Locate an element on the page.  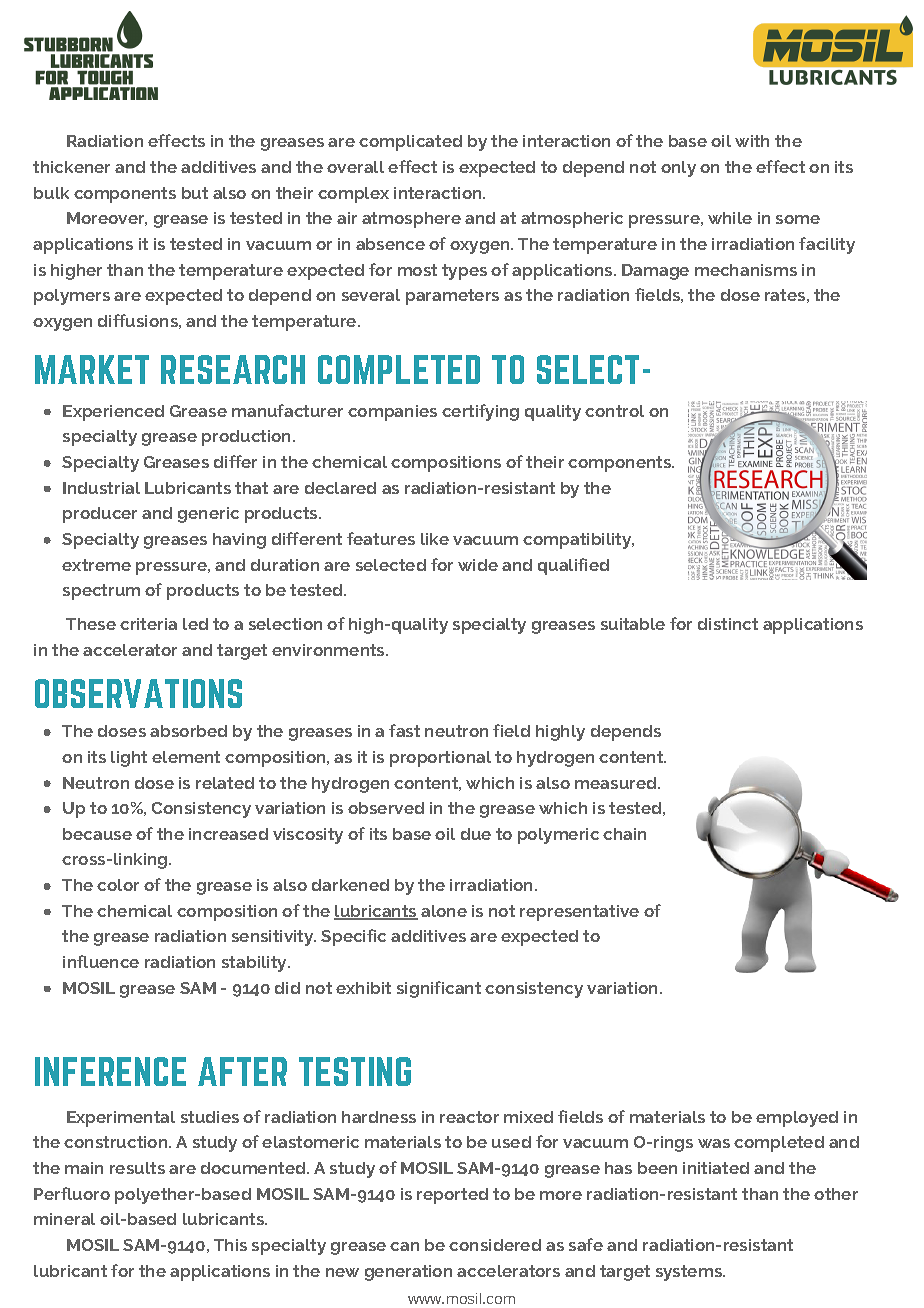
Experienced is located at coordinates (113, 413).
